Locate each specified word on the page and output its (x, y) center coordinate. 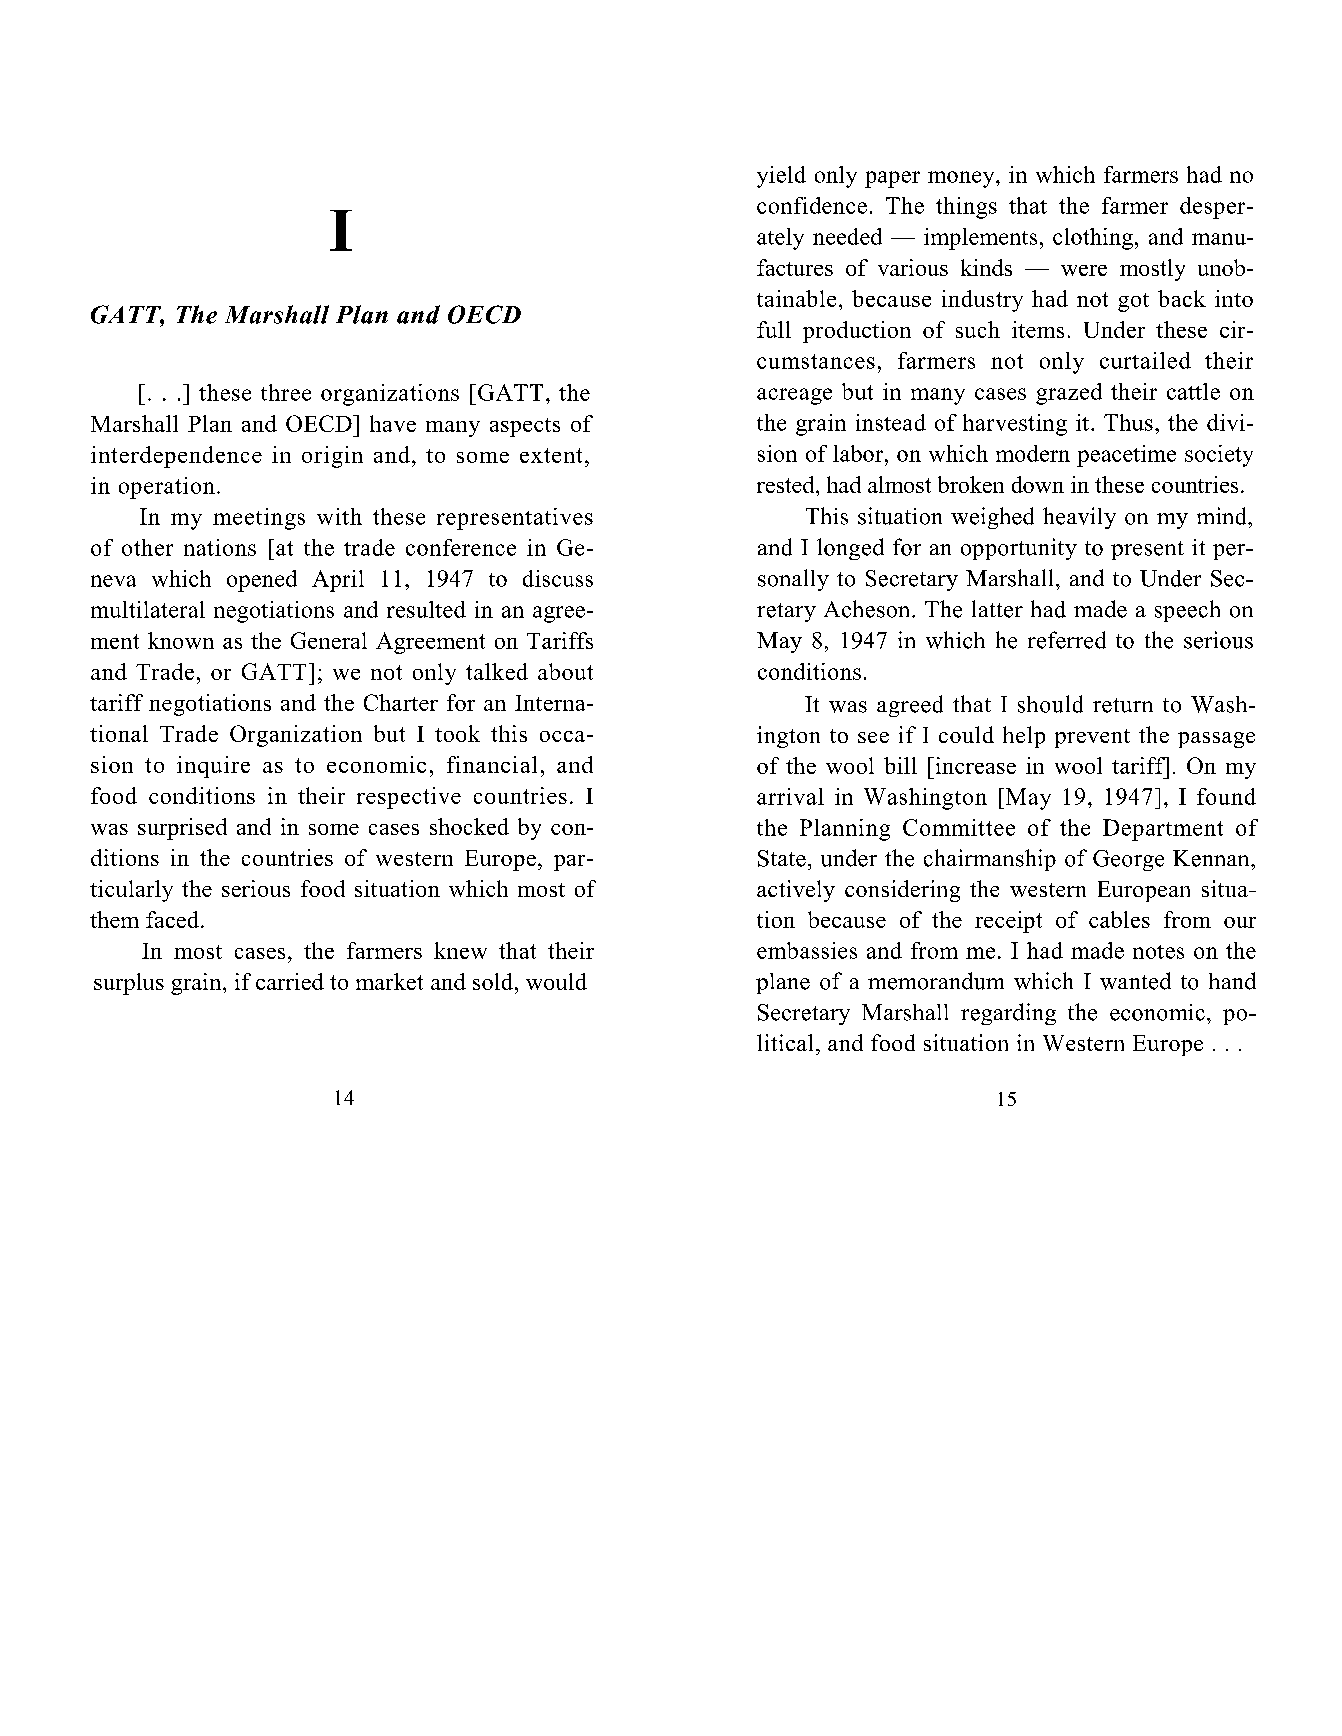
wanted (1135, 981)
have (393, 423)
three (286, 392)
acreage (794, 396)
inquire (213, 767)
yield (781, 177)
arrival (790, 796)
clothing (1093, 239)
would (556, 981)
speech (1187, 611)
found (1226, 796)
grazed (1069, 394)
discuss (558, 578)
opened (262, 581)
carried (290, 981)
